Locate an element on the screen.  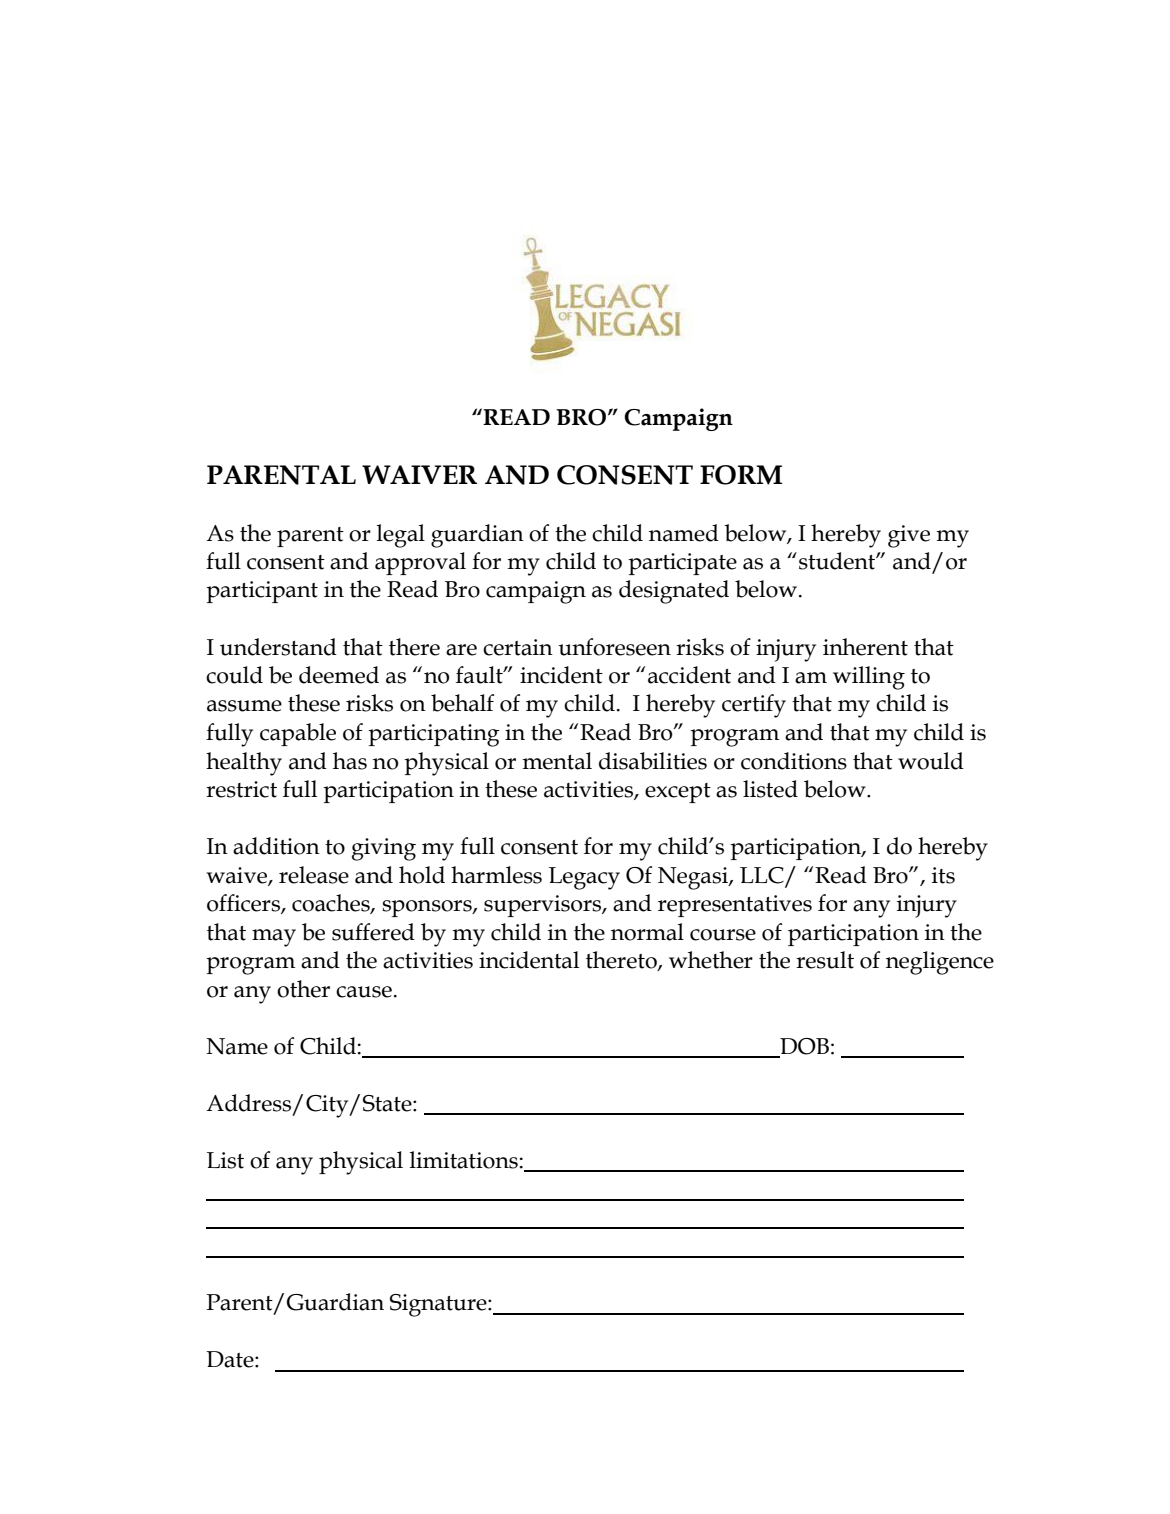
whether is located at coordinates (711, 960).
